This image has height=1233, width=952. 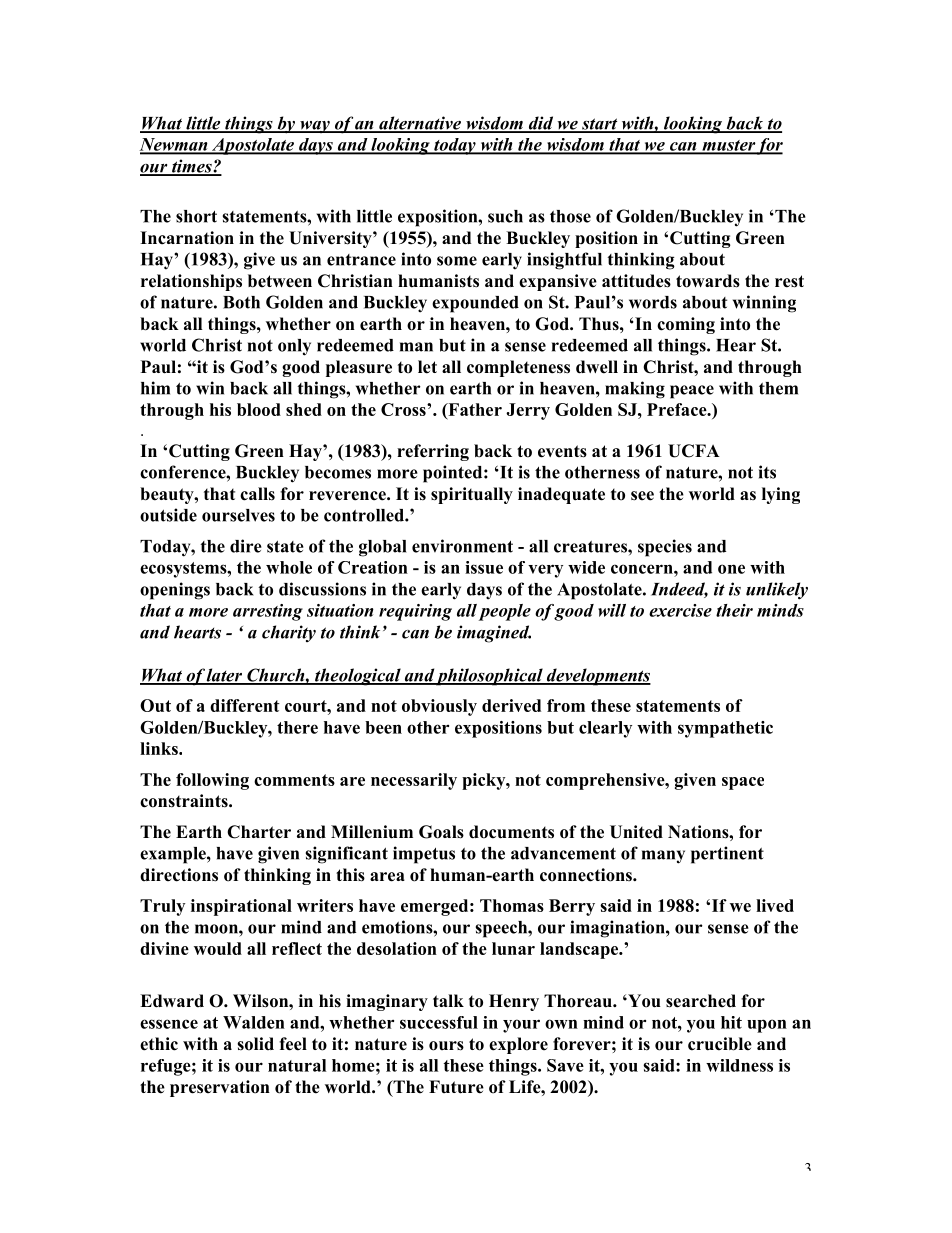 What do you see at coordinates (505, 612) in the image?
I see `people` at bounding box center [505, 612].
